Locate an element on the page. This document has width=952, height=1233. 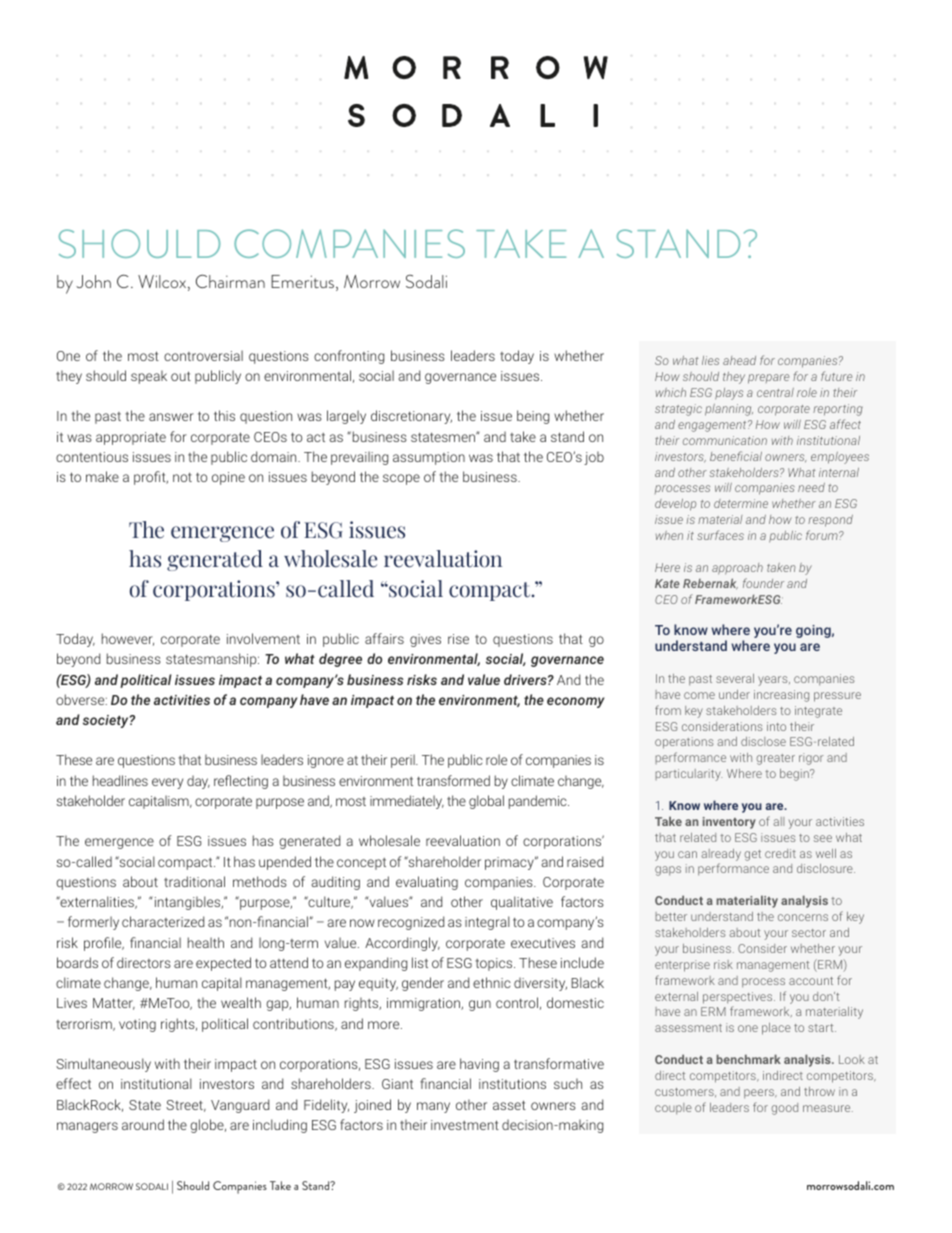
scope is located at coordinates (401, 479).
